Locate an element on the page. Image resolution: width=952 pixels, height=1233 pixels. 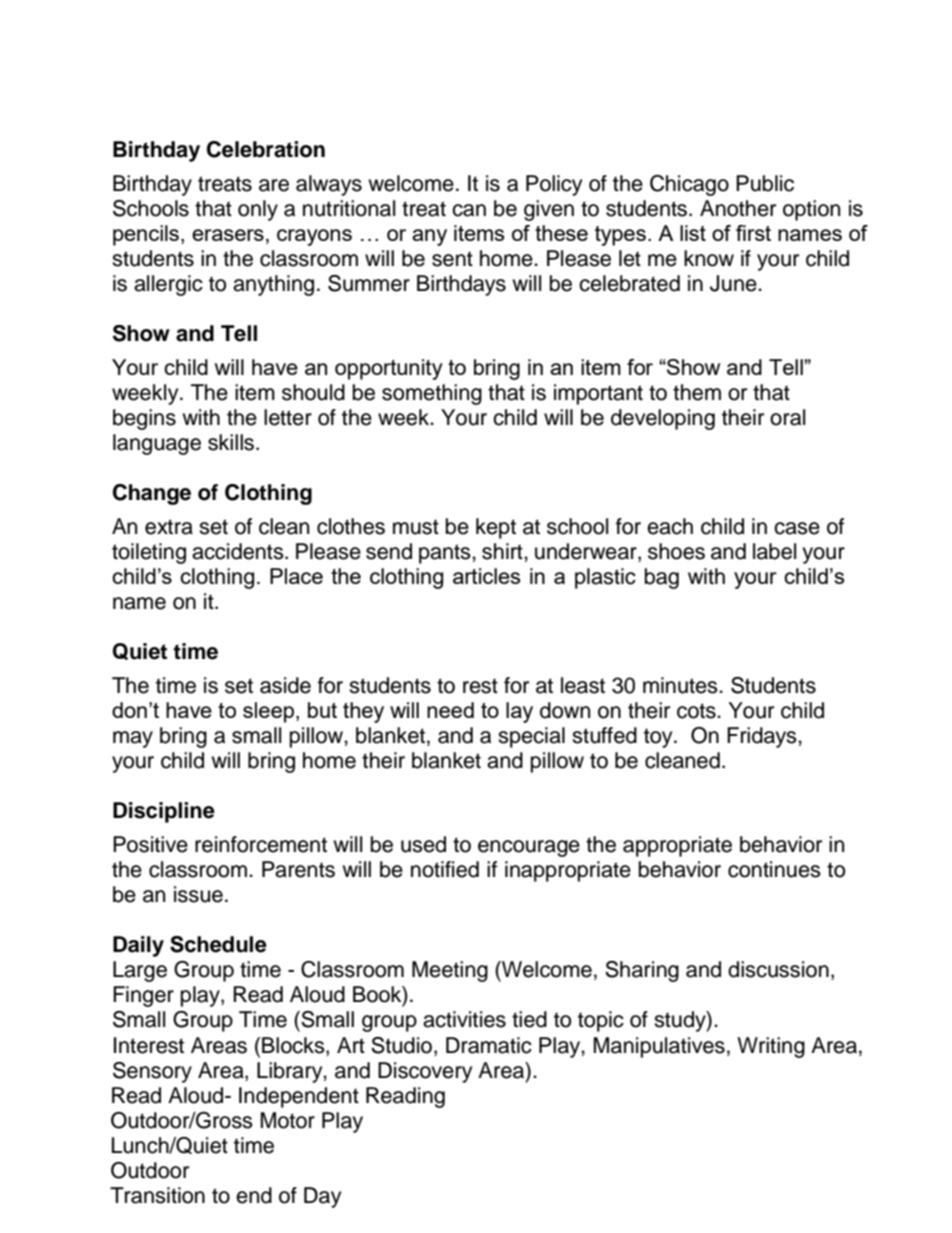
Transition is located at coordinates (157, 1195).
